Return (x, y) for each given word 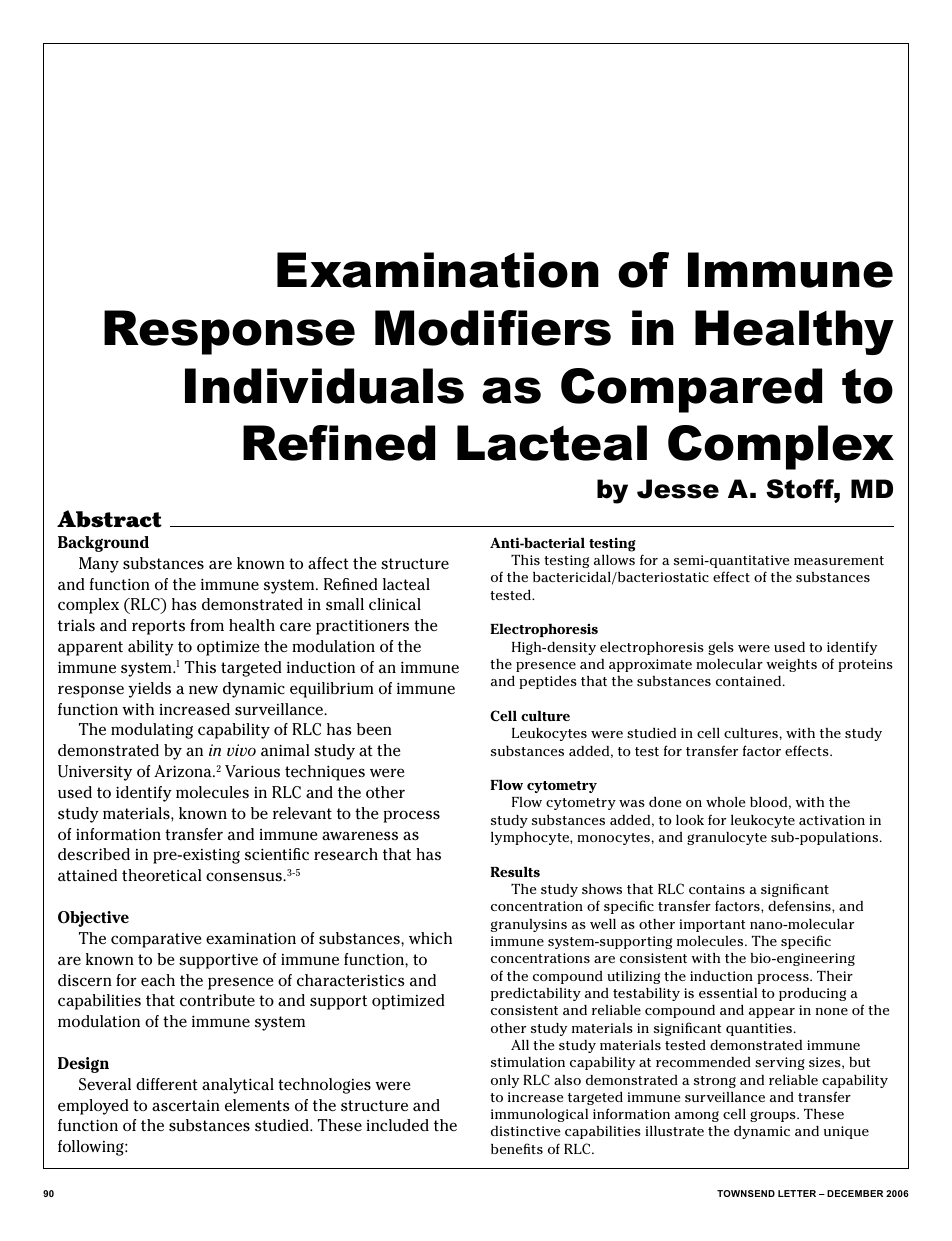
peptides (548, 682)
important (712, 925)
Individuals (324, 386)
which (430, 938)
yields (149, 690)
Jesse (678, 489)
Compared (691, 390)
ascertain (186, 1105)
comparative (156, 940)
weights (791, 665)
